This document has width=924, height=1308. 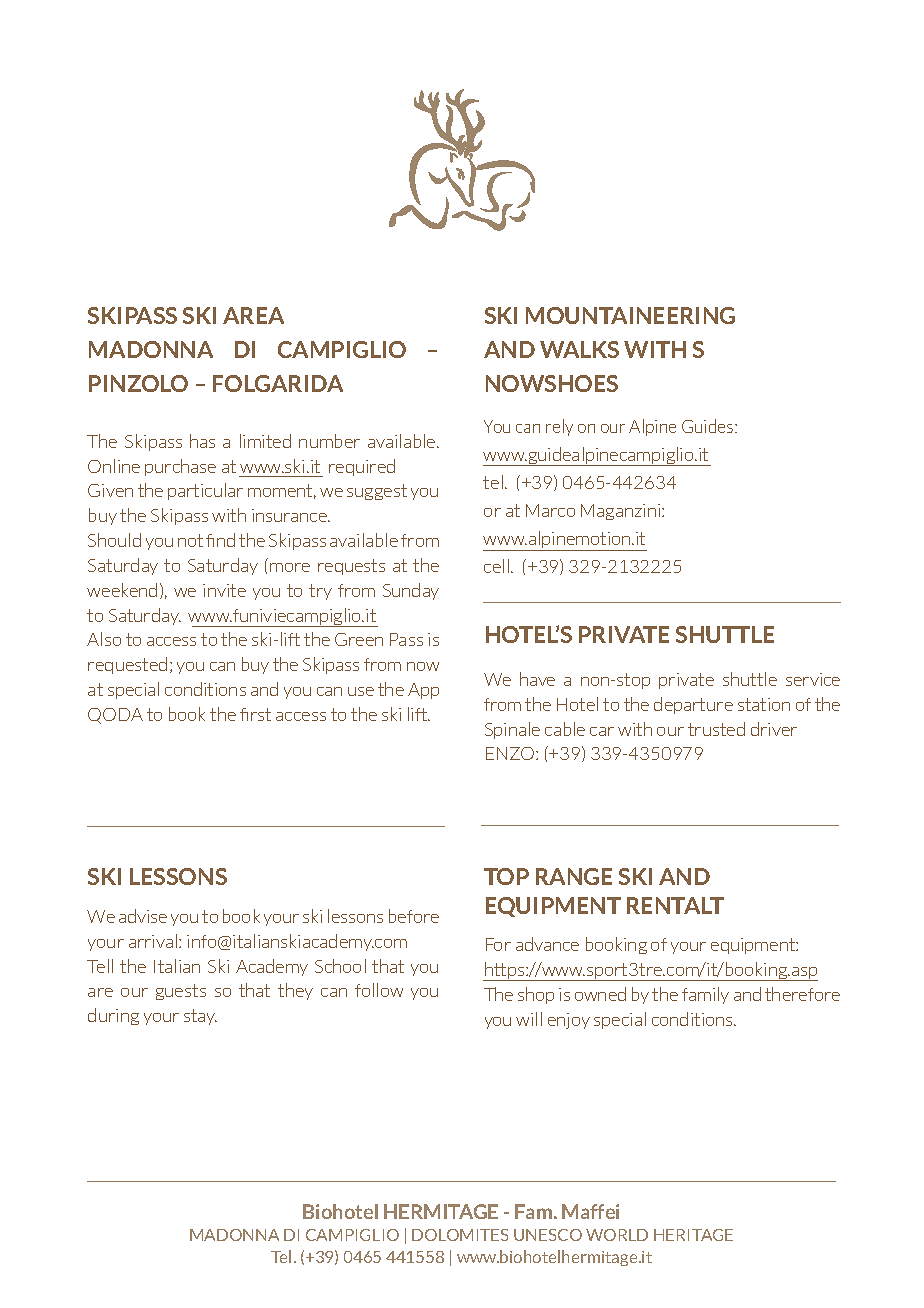 What do you see at coordinates (813, 679) in the document?
I see `service` at bounding box center [813, 679].
